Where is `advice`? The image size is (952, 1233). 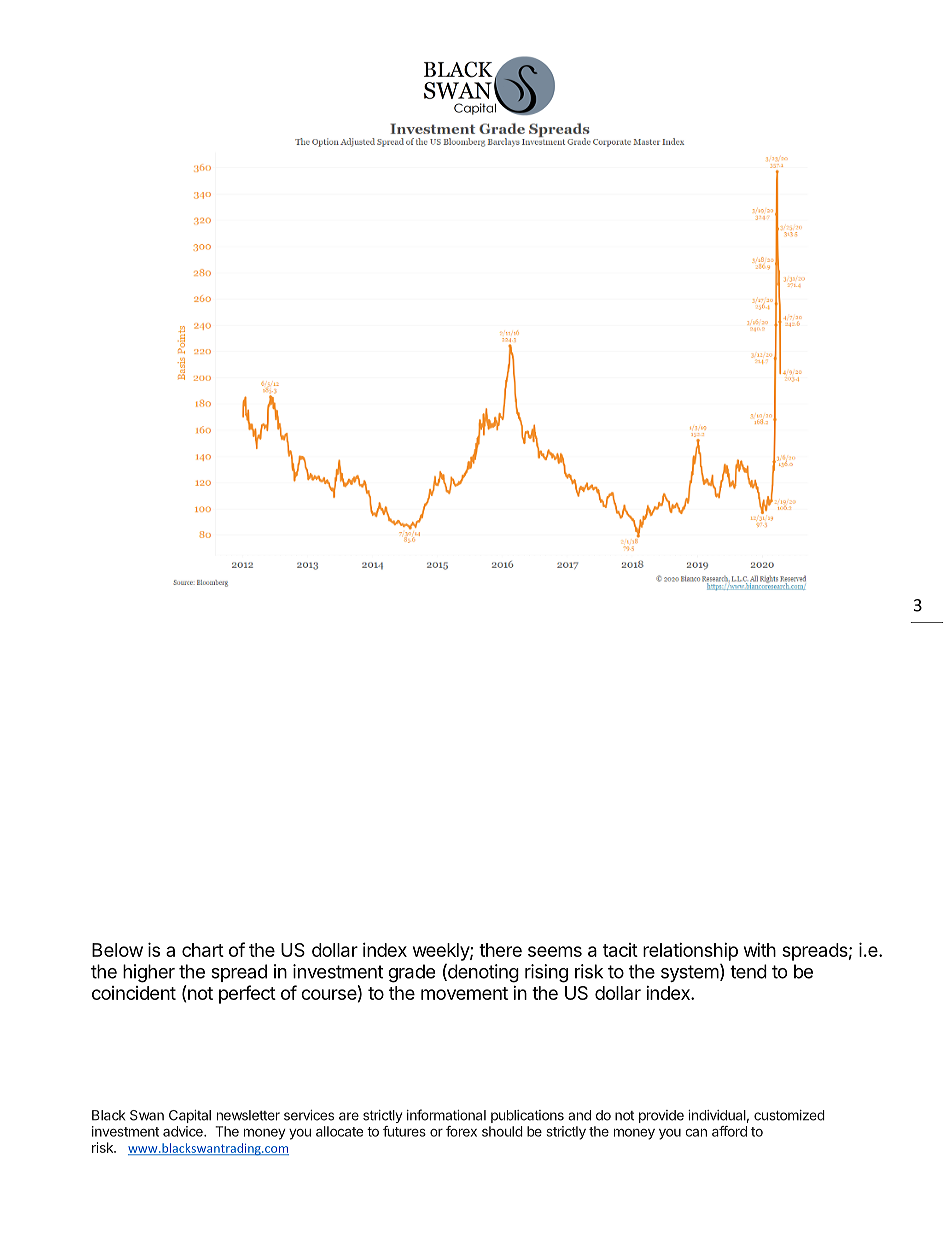
advice is located at coordinates (184, 1131).
